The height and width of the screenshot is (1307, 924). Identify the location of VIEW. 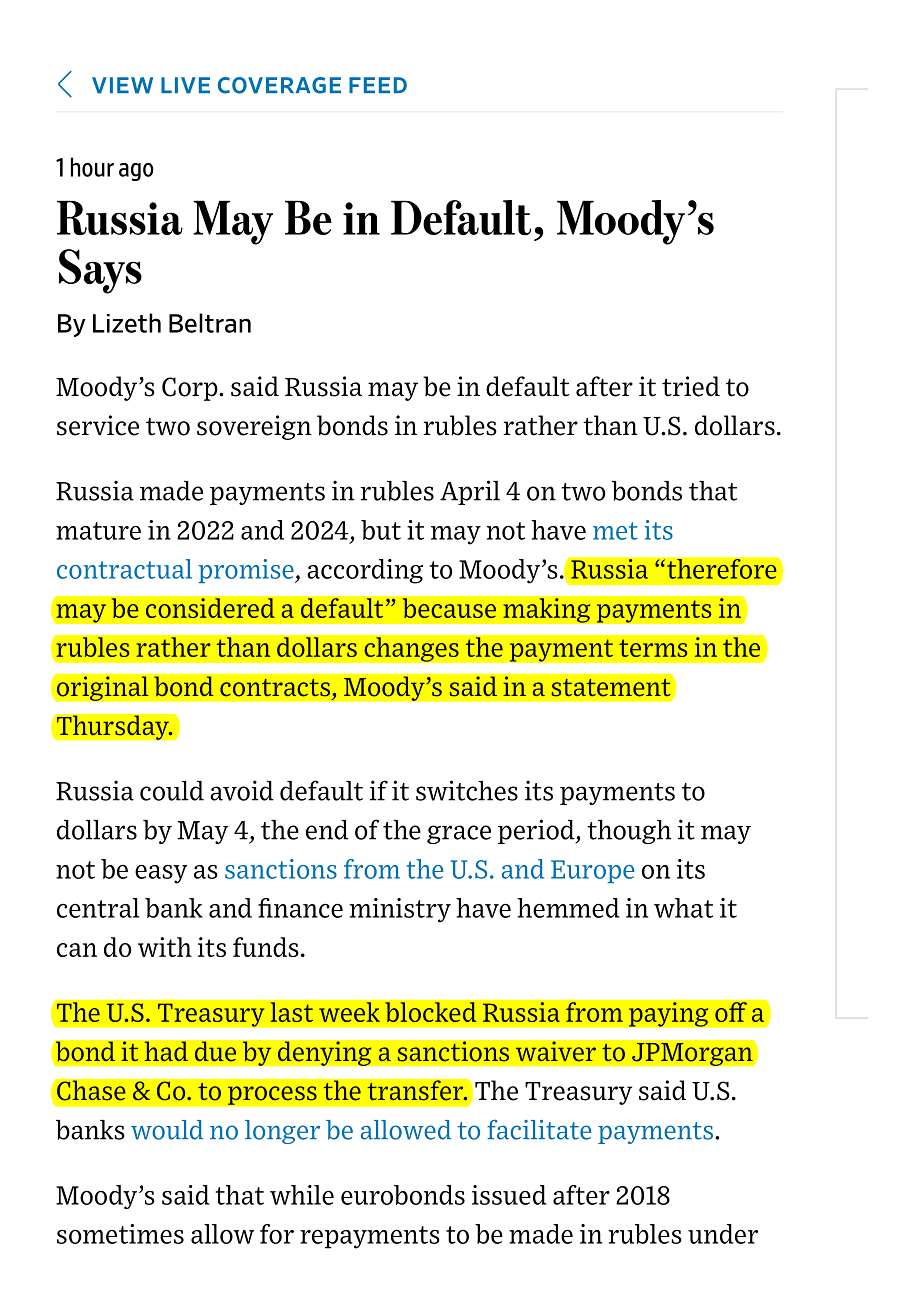
(122, 85).
